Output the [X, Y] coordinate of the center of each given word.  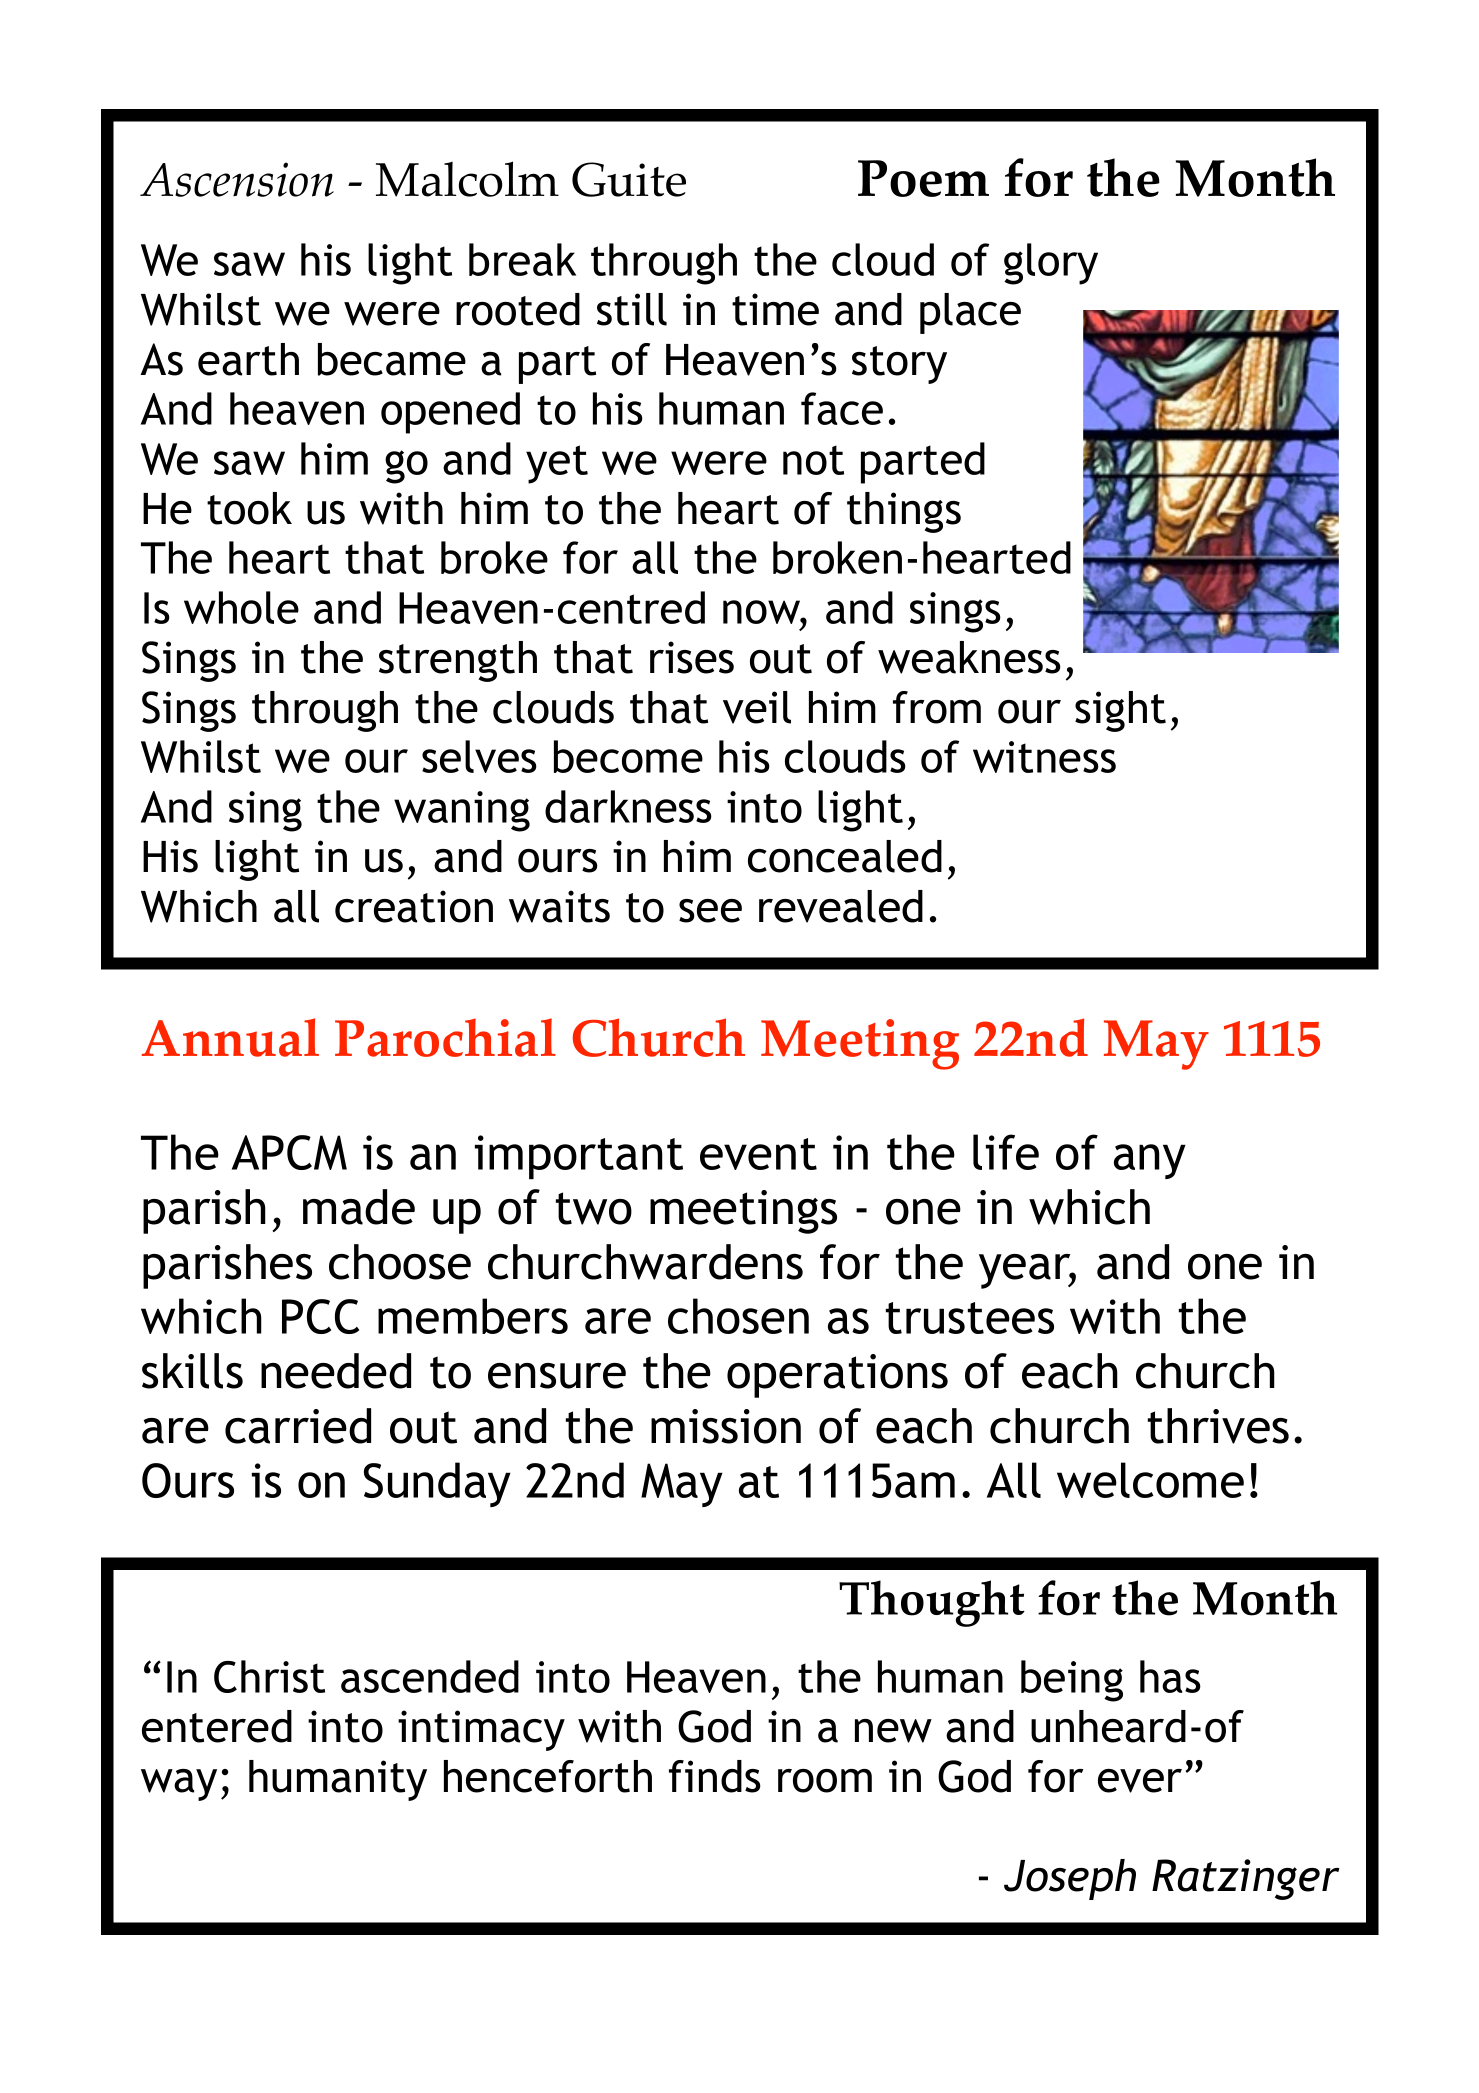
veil [757, 707]
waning [462, 811]
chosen [738, 1316]
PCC [320, 1316]
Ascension [237, 179]
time [775, 309]
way [179, 1785]
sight [1120, 711]
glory [1051, 264]
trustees [970, 1318]
